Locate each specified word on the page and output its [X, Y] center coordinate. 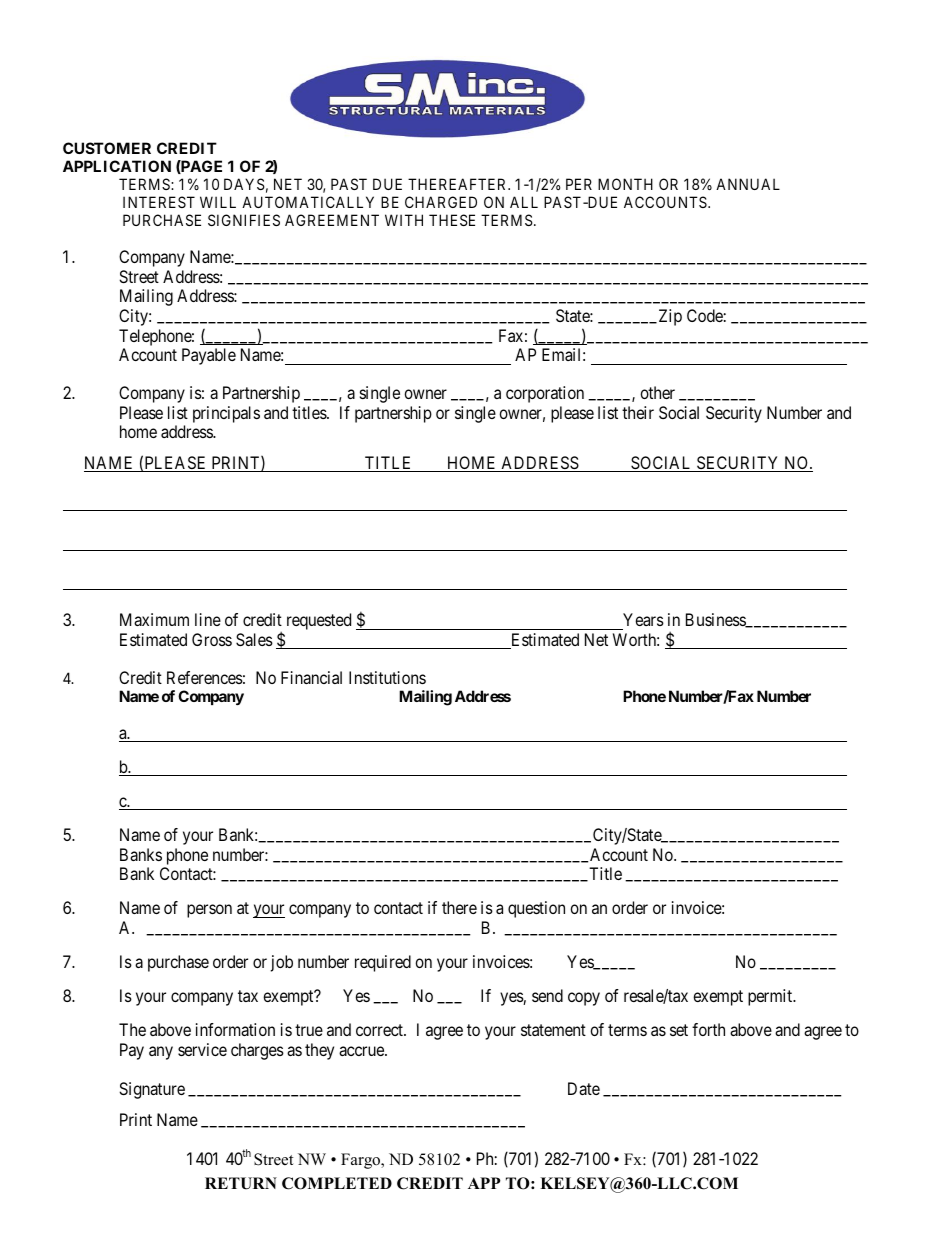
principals [226, 414]
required [383, 963]
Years [643, 619]
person [209, 911]
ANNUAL [748, 184]
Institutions [387, 677]
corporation [545, 394]
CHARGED [441, 202]
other [657, 392]
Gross [212, 639]
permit [771, 997]
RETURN [241, 1183]
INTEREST [159, 202]
